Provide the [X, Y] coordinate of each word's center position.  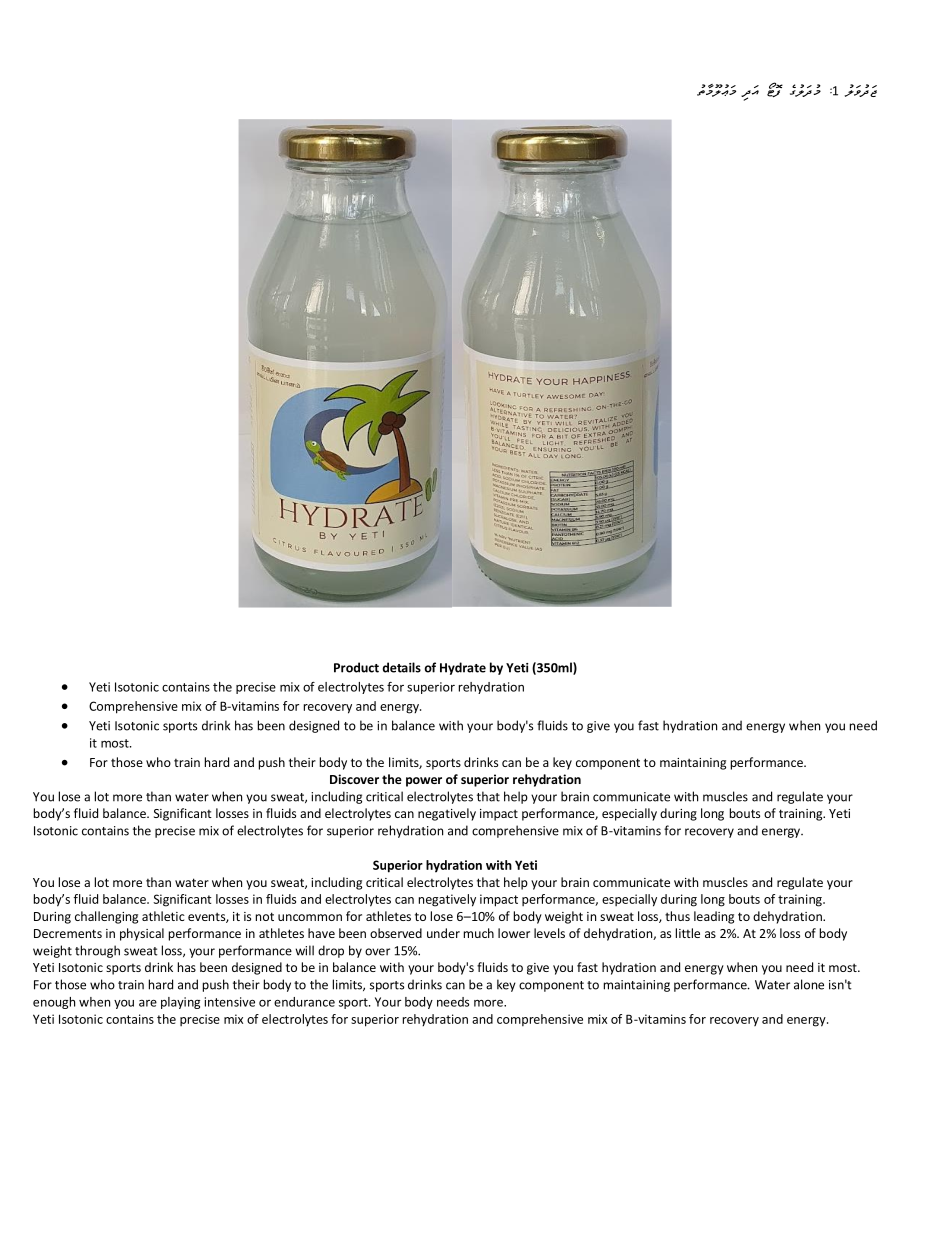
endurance [304, 1002]
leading [714, 917]
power [424, 782]
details [402, 667]
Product [356, 667]
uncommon [310, 917]
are [148, 1003]
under [443, 933]
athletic [163, 916]
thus [677, 916]
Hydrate [463, 668]
